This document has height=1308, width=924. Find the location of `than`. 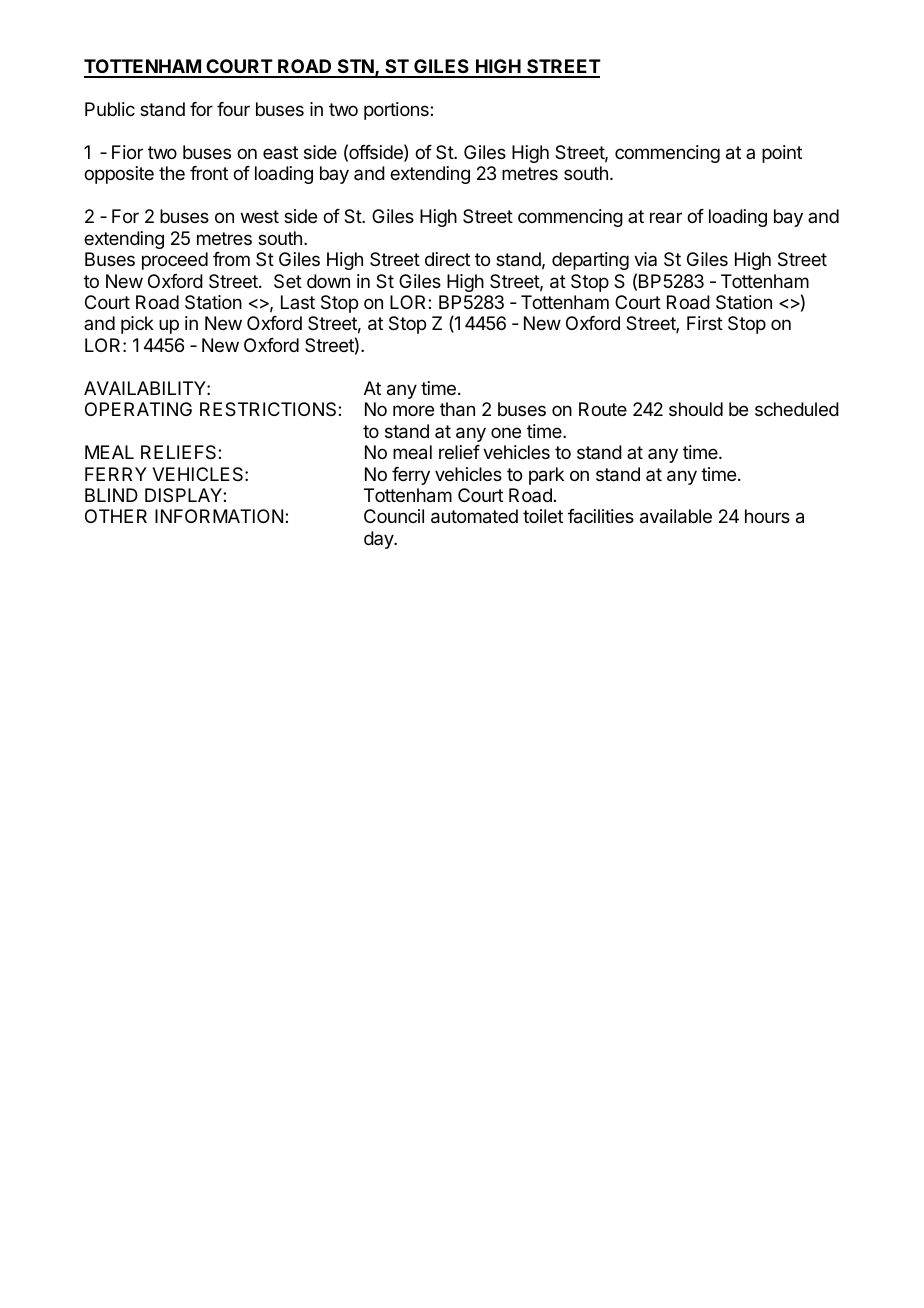

than is located at coordinates (457, 409).
